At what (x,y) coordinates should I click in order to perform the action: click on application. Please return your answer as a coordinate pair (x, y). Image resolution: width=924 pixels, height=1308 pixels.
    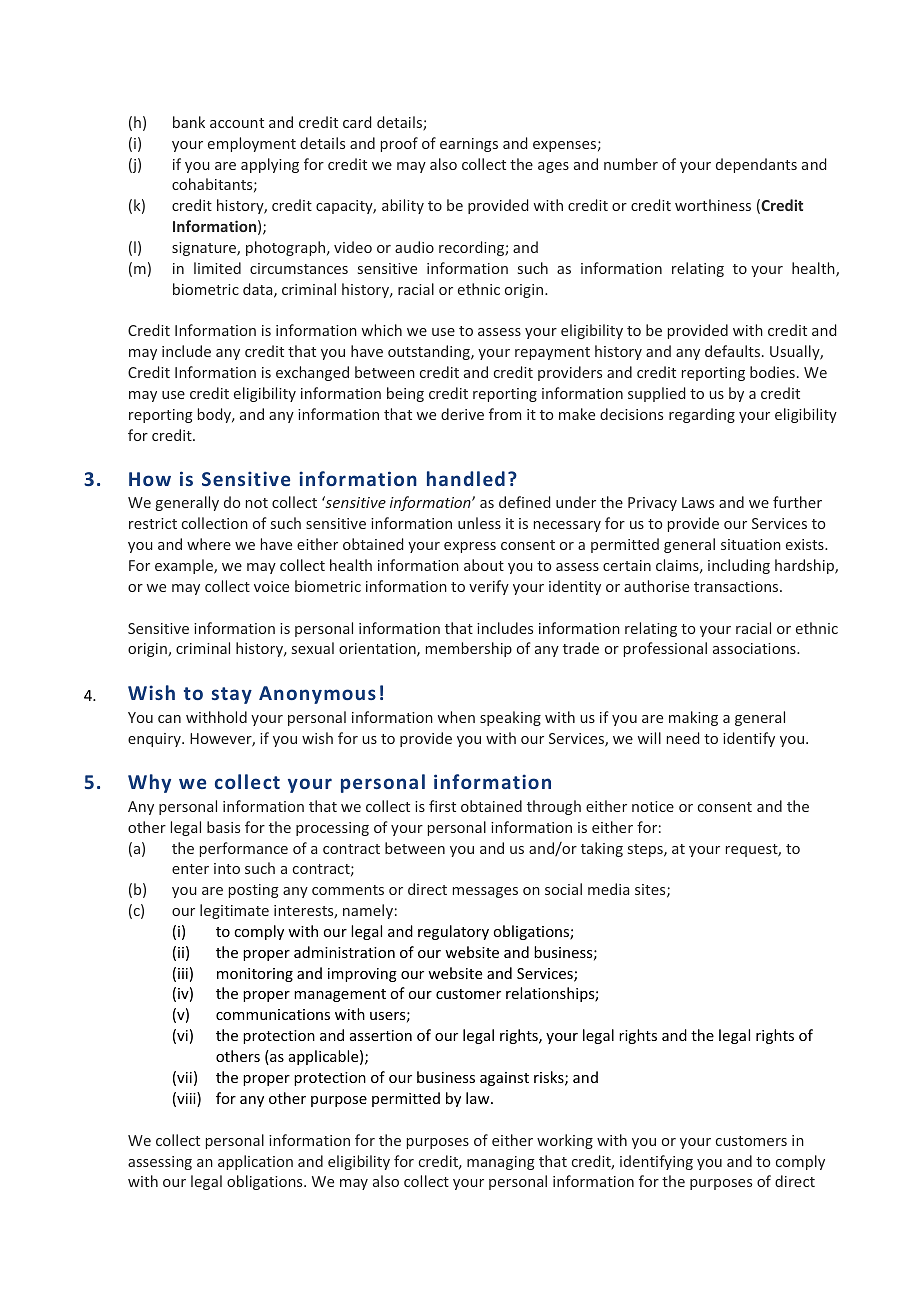
    Looking at the image, I should click on (255, 1162).
